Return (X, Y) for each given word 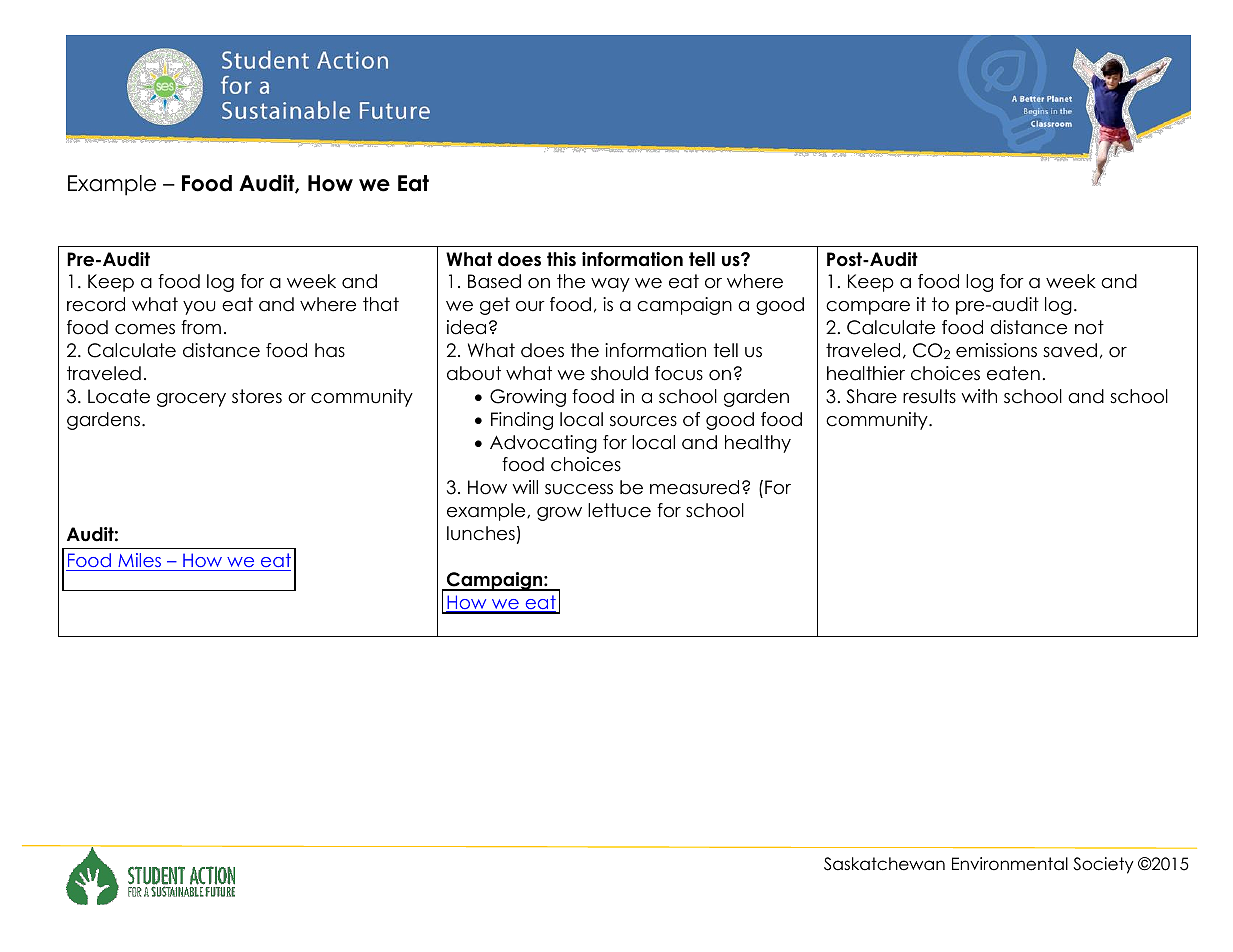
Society (1103, 865)
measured (694, 487)
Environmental (1010, 864)
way (610, 285)
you (199, 308)
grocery (191, 400)
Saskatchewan (884, 864)
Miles (139, 560)
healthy (758, 444)
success (579, 489)
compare (868, 308)
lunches (481, 533)
